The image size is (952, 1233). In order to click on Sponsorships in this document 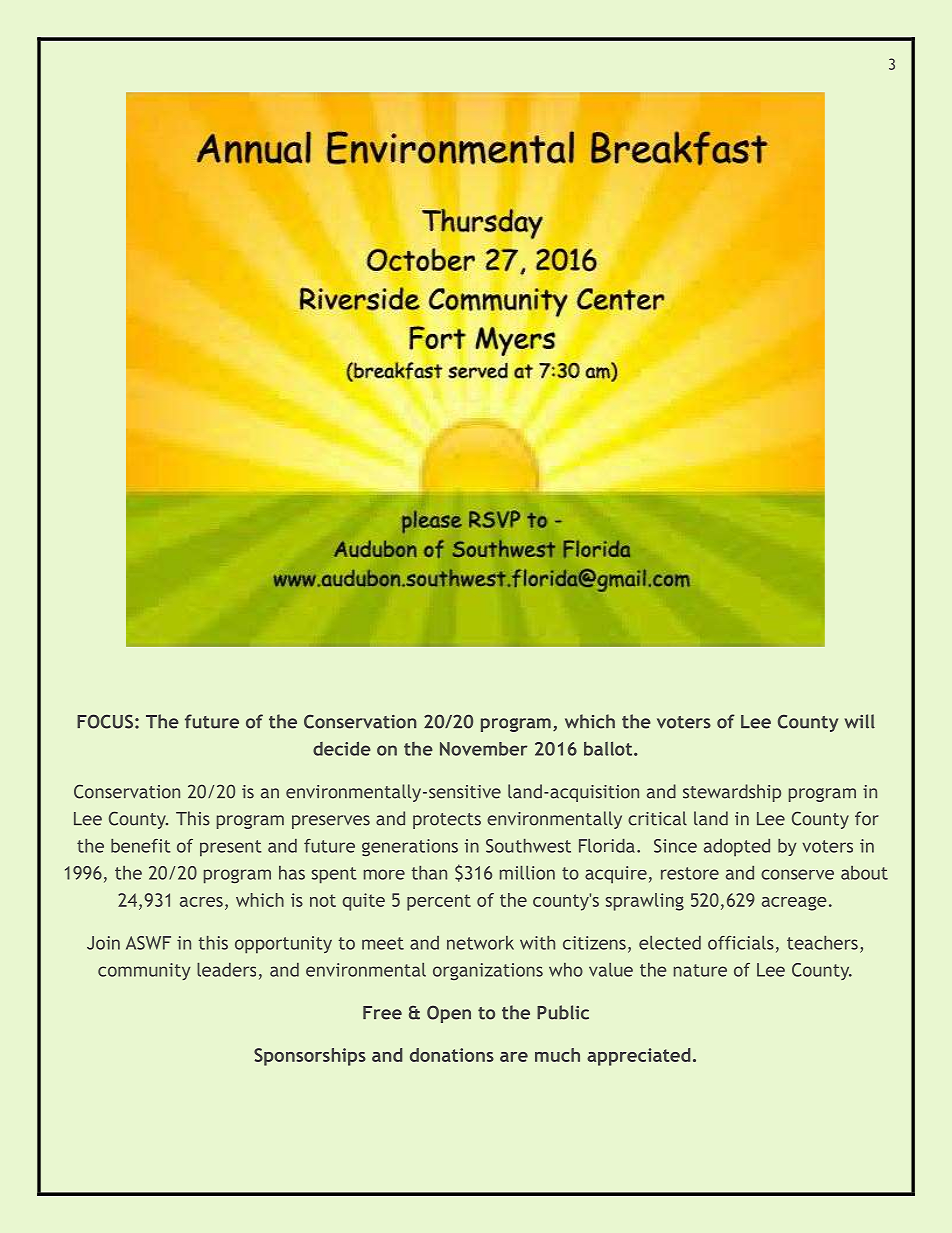, I will do `click(310, 1057)`.
